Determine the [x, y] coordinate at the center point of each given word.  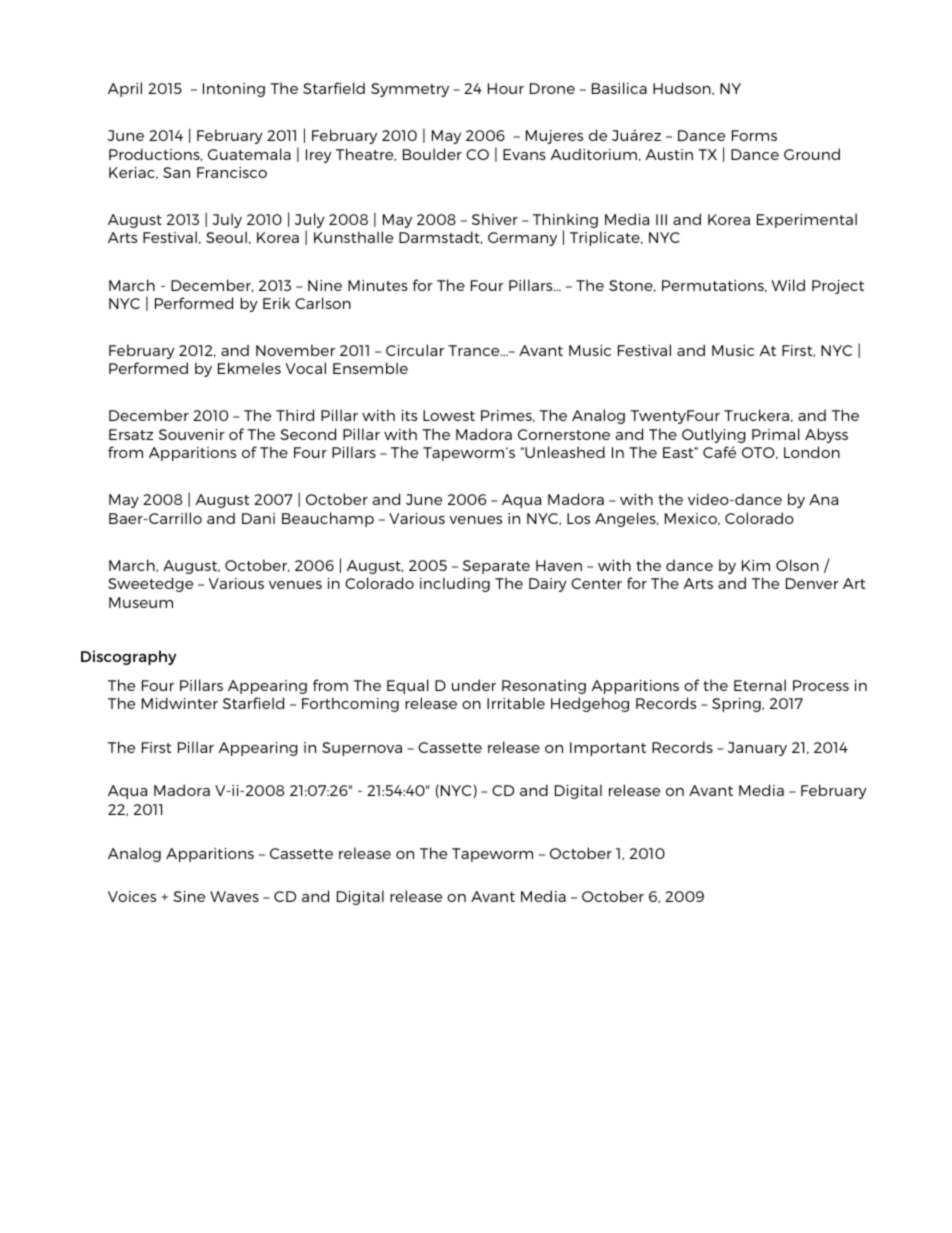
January [757, 749]
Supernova [362, 749]
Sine [189, 896]
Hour [506, 88]
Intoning [234, 90]
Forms [754, 135]
